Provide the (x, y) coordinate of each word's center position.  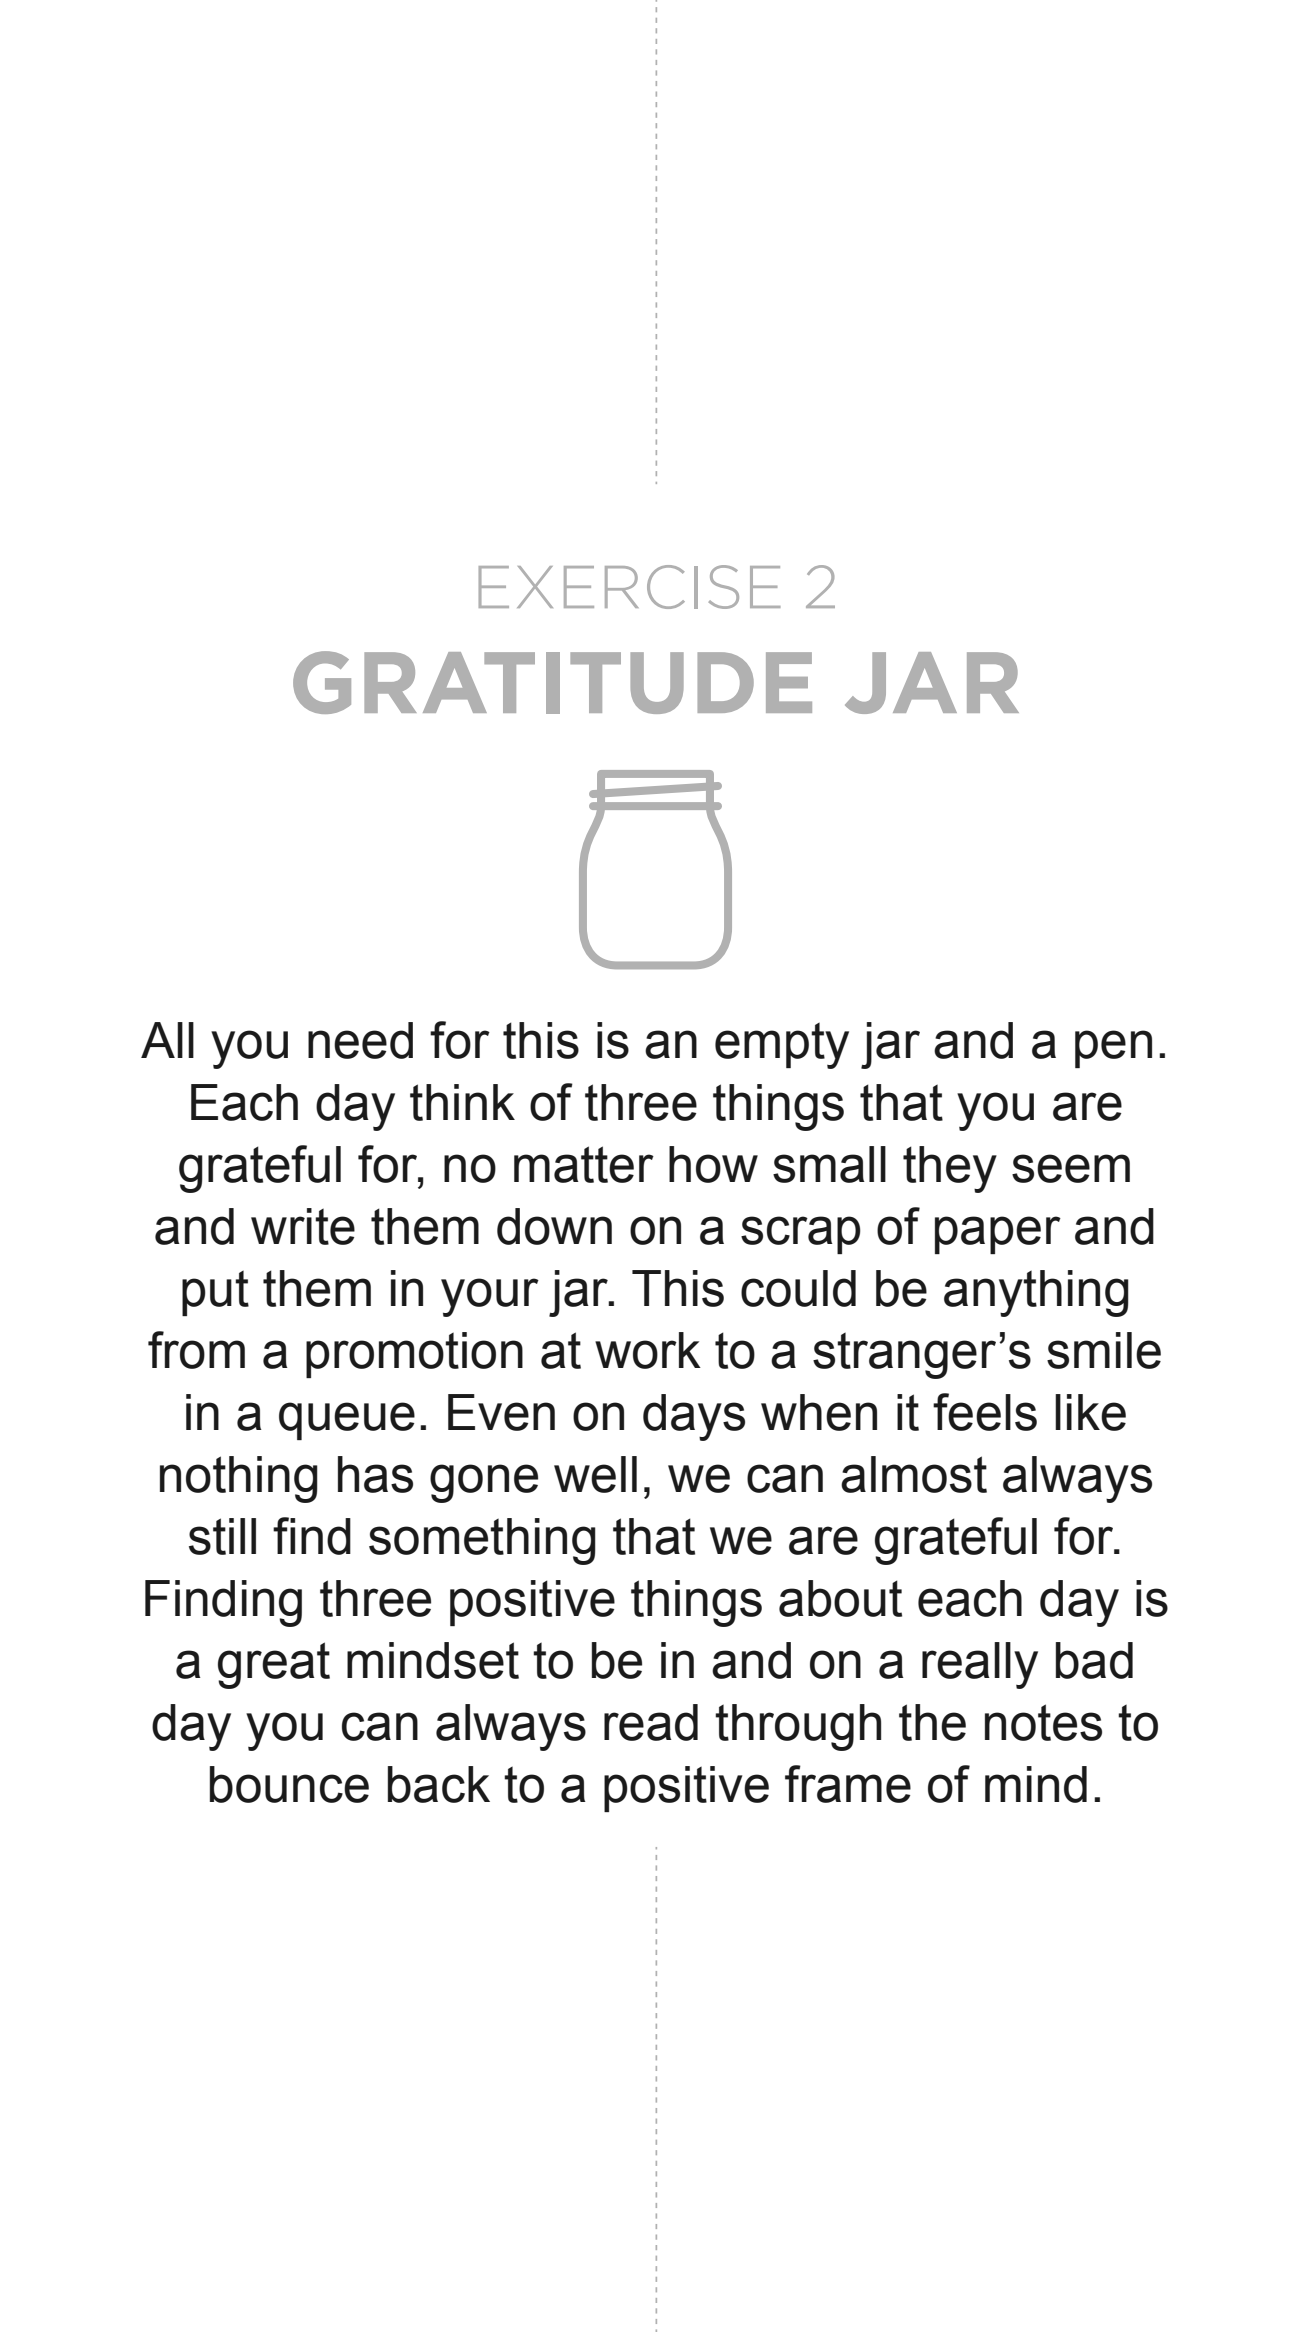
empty (782, 1045)
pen (1113, 1049)
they (950, 1169)
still (222, 1536)
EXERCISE (630, 587)
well (595, 1474)
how (713, 1164)
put (215, 1293)
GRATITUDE (552, 682)
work (648, 1350)
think (462, 1102)
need (360, 1040)
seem (1071, 1168)
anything (1036, 1293)
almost (914, 1474)
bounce (289, 1784)
